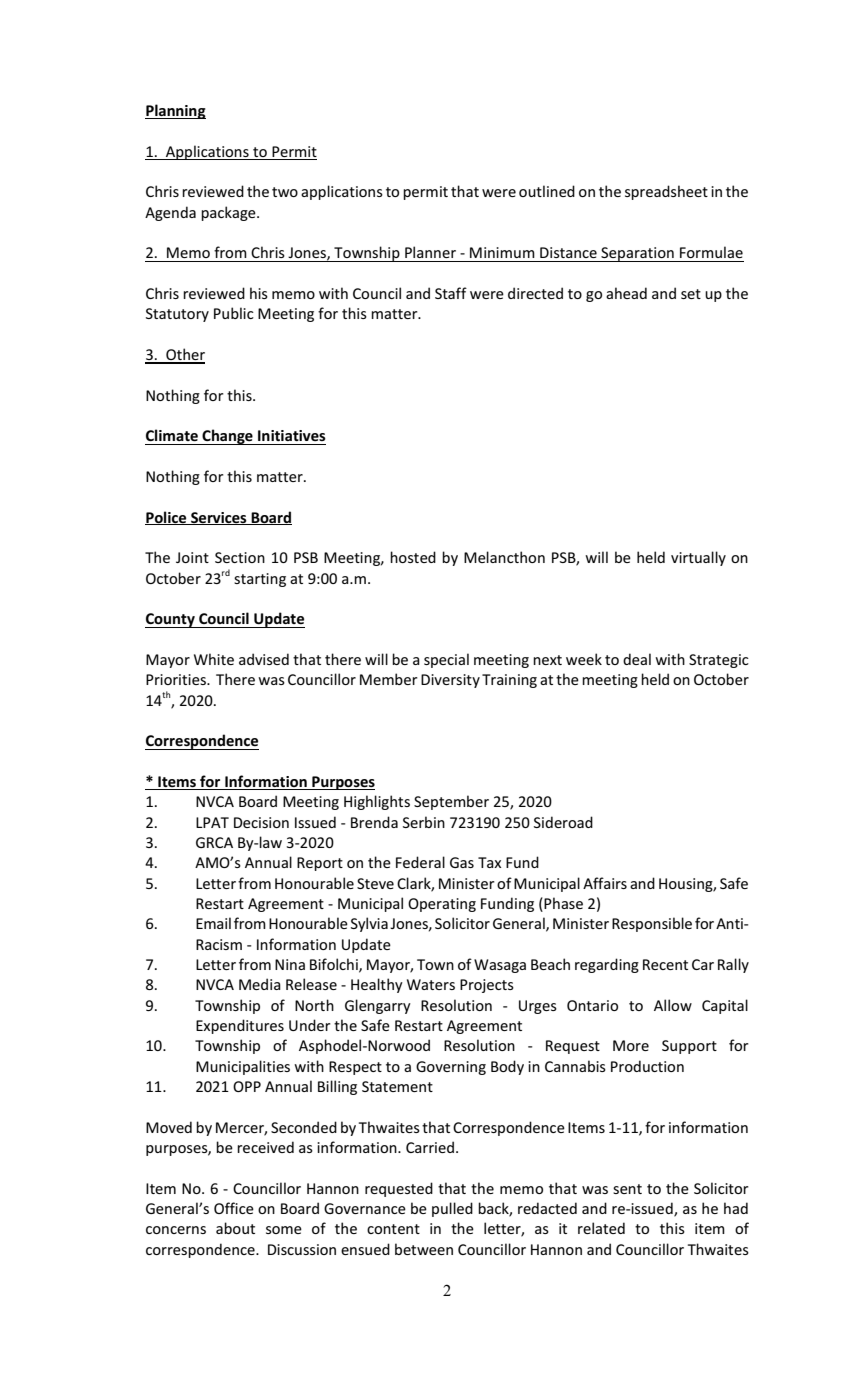 The width and height of the image is (849, 1400). What do you see at coordinates (431, 984) in the image?
I see `Waters` at bounding box center [431, 984].
